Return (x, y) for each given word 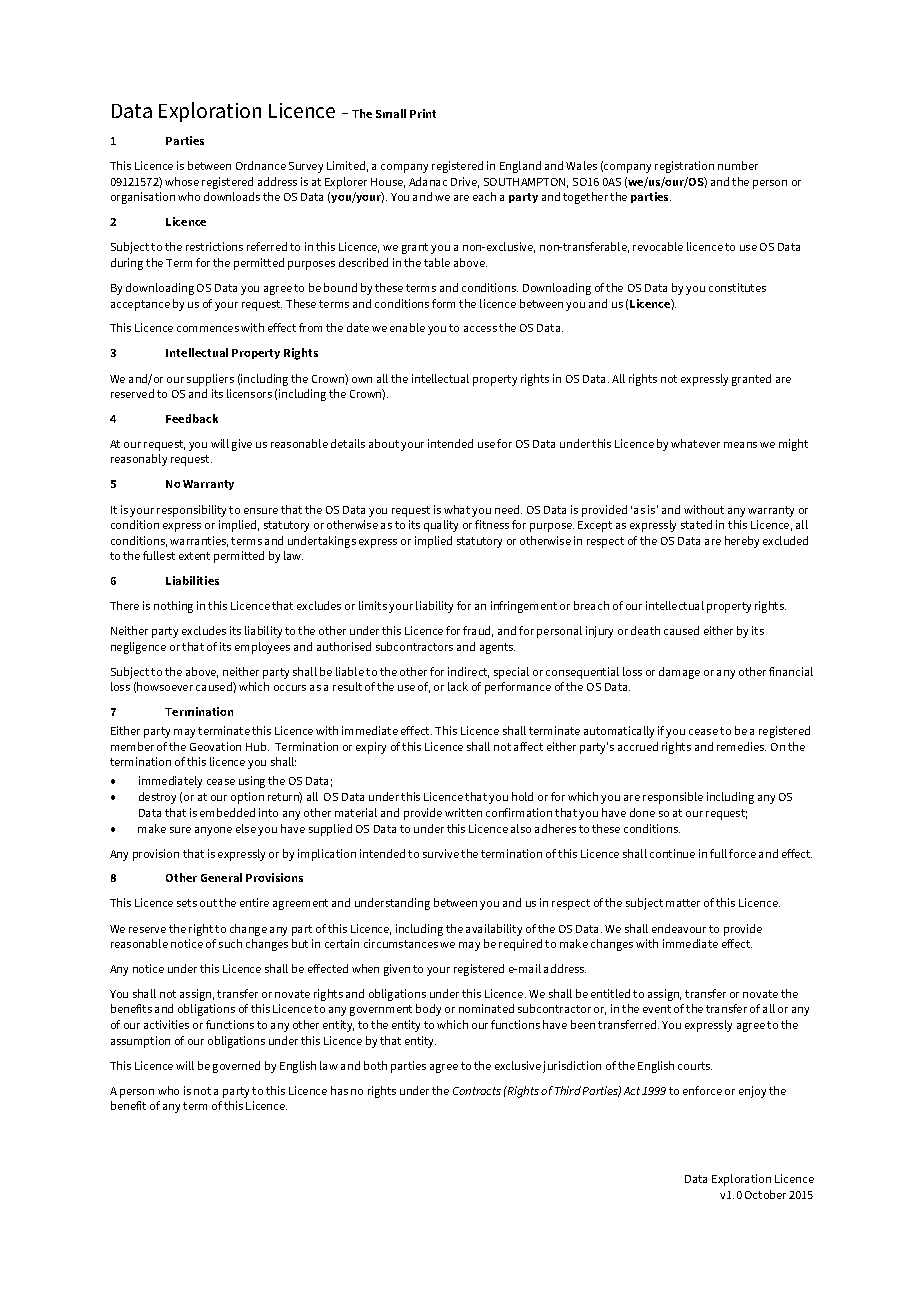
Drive (465, 182)
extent (194, 556)
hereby (742, 542)
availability (494, 930)
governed (236, 1067)
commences (208, 329)
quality (441, 526)
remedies (741, 746)
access (480, 329)
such (230, 943)
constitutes (737, 287)
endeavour (679, 928)
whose (182, 181)
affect (528, 746)
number (738, 165)
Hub (257, 746)
